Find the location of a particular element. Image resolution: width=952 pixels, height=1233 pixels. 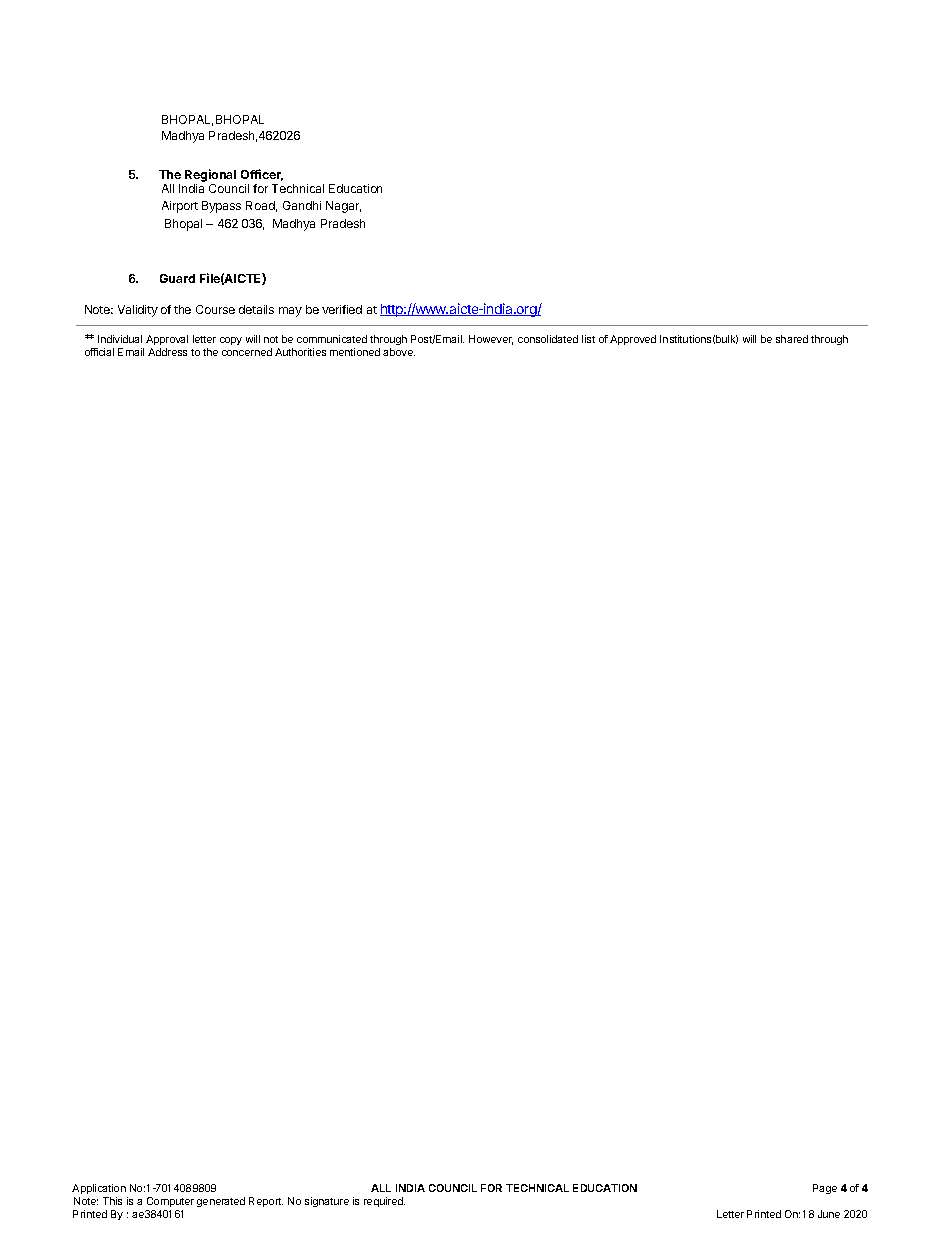

shared is located at coordinates (792, 339).
